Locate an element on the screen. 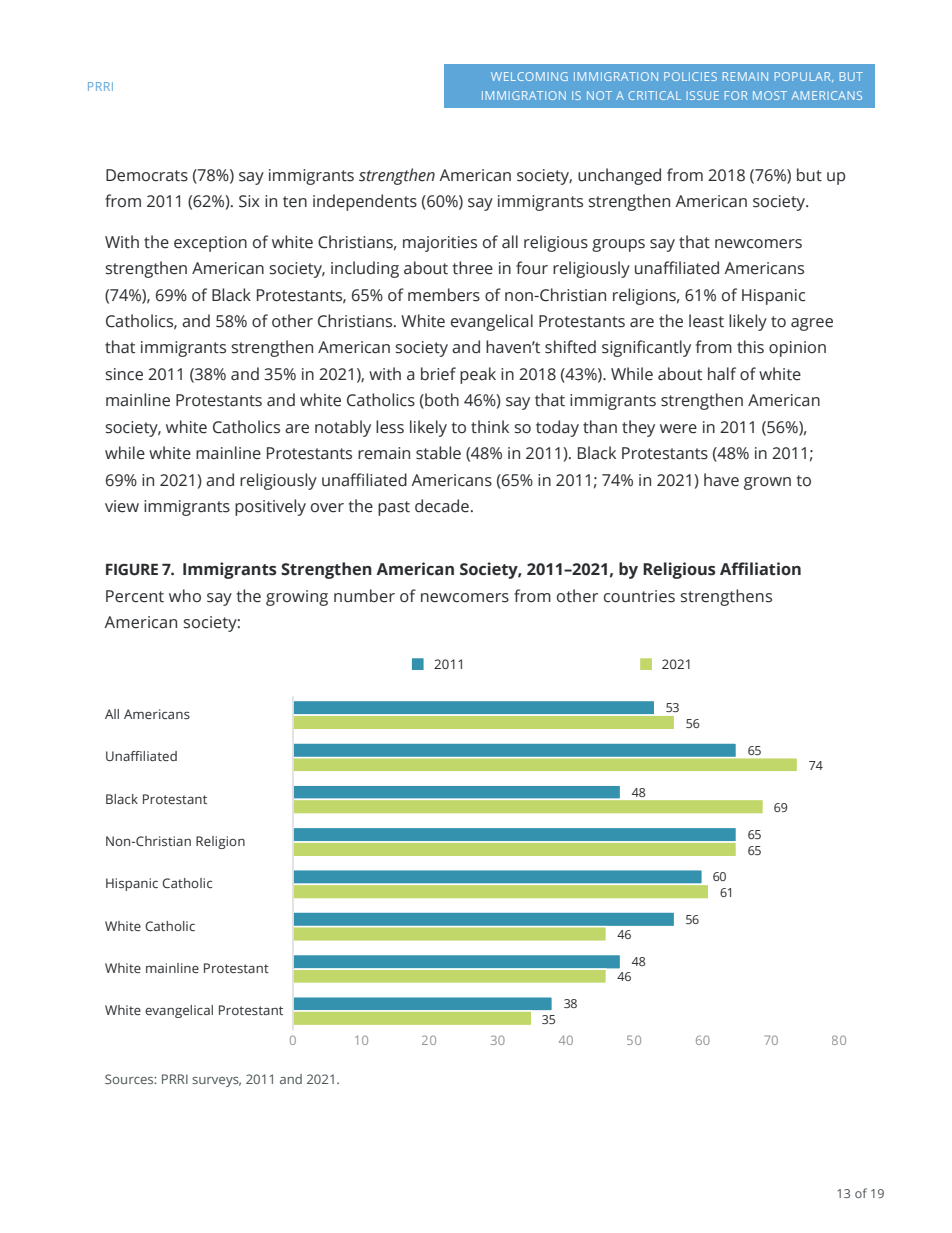 Image resolution: width=952 pixels, height=1233 pixels. number is located at coordinates (364, 596).
